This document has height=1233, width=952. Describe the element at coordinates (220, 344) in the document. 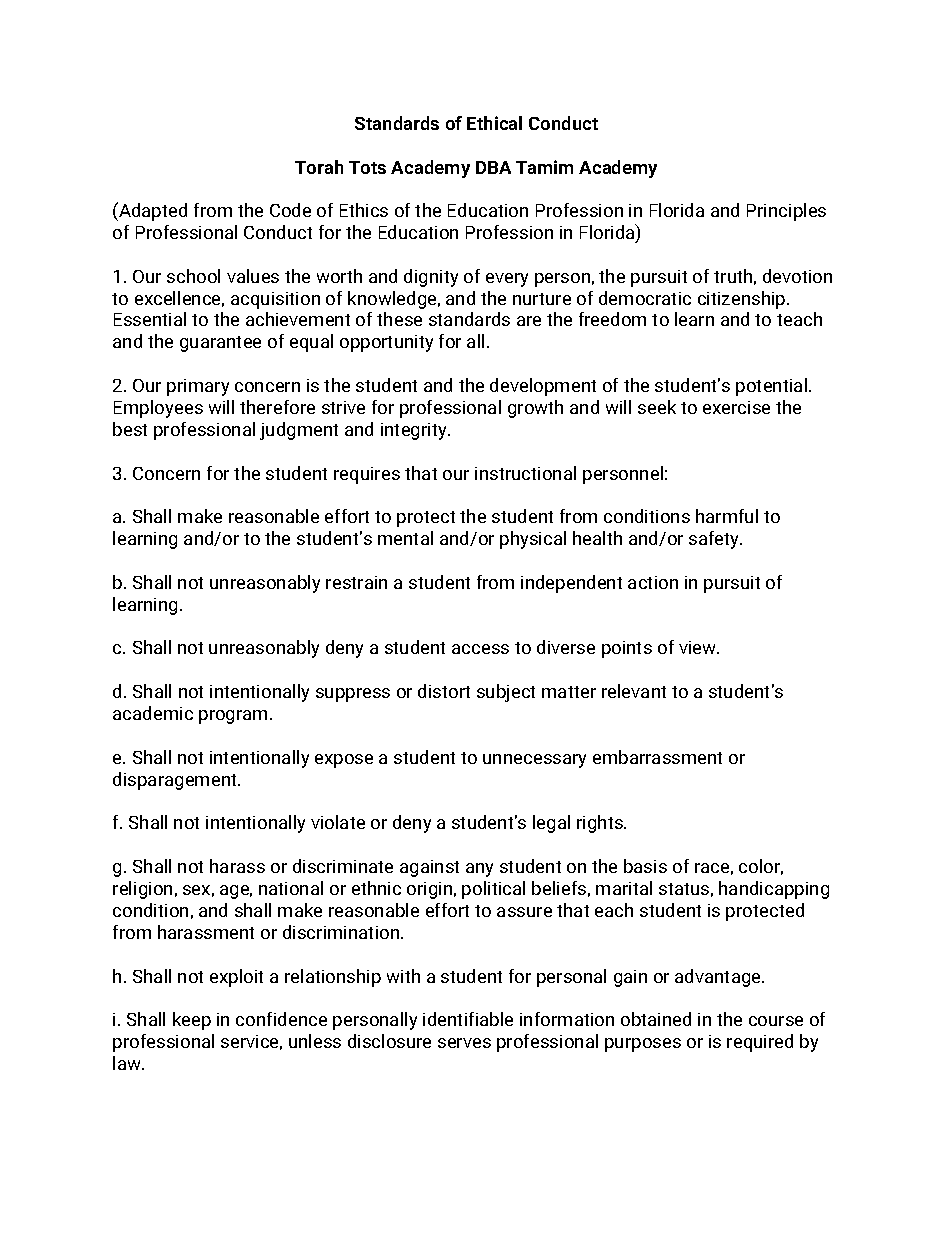

I see `guarantee` at that location.
